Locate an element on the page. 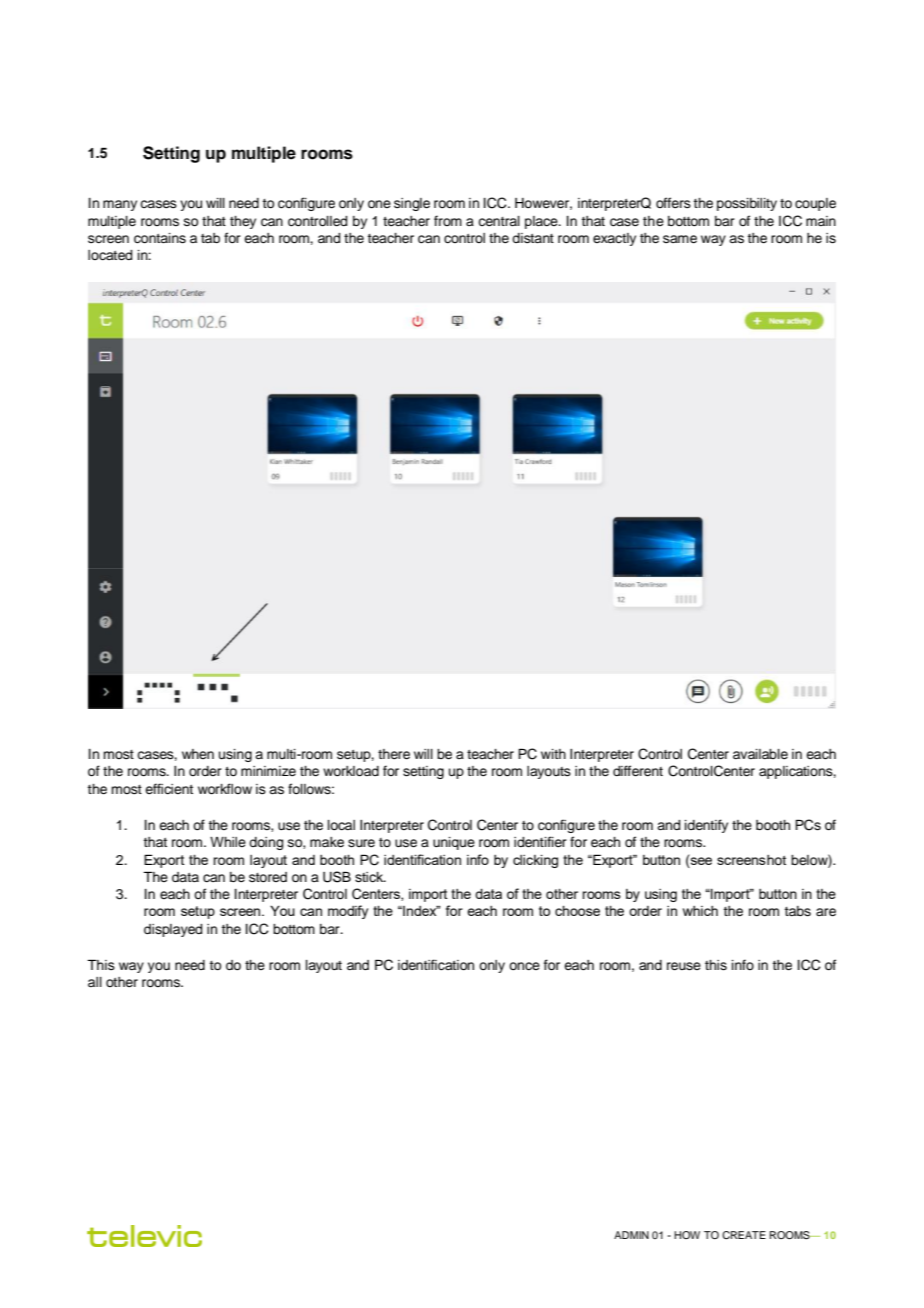 The height and width of the image is (1308, 924). from is located at coordinates (448, 220).
